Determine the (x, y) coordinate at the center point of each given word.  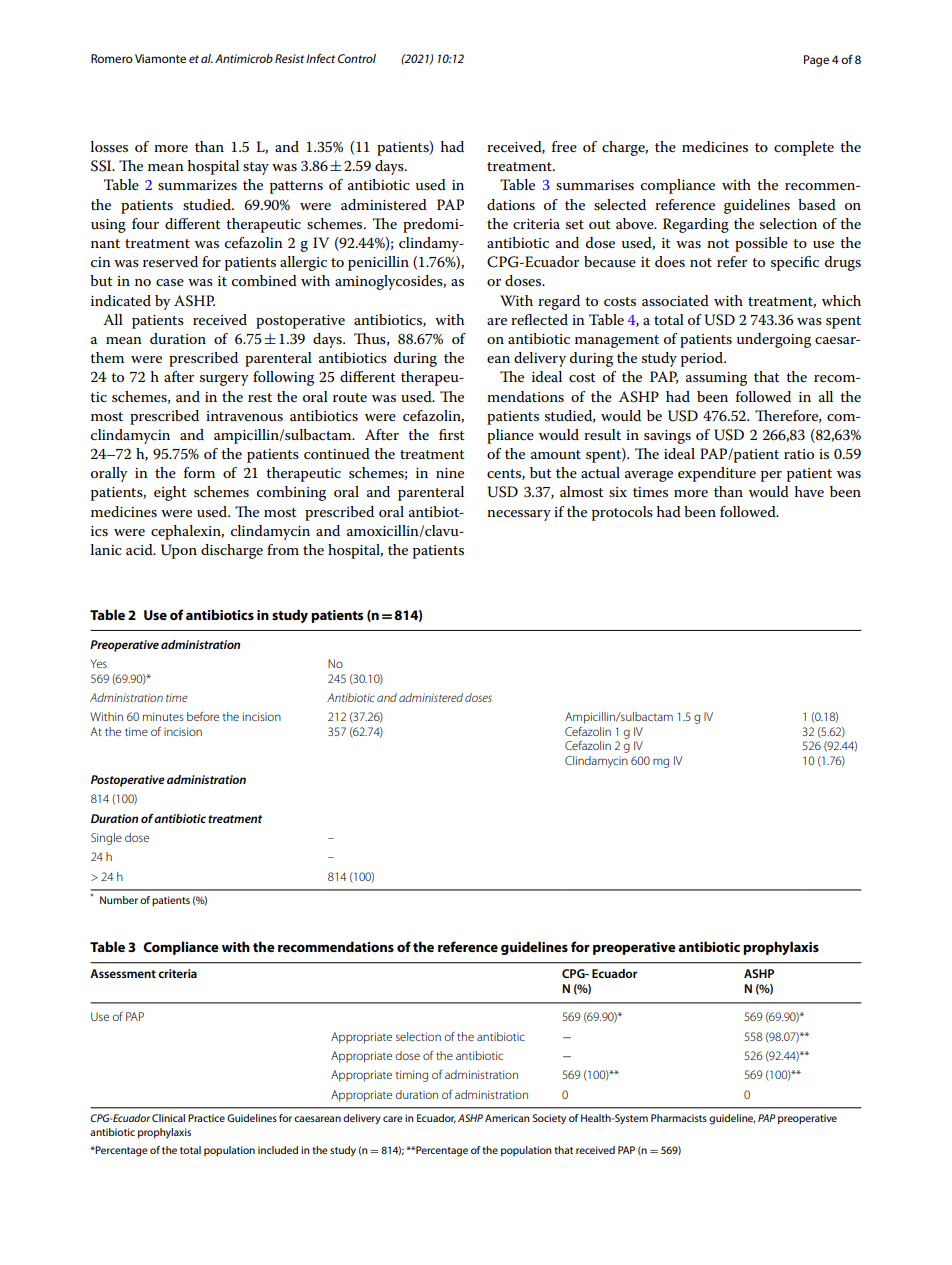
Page (816, 61)
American (507, 1118)
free (564, 146)
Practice (206, 1118)
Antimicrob (244, 58)
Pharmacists (679, 1118)
